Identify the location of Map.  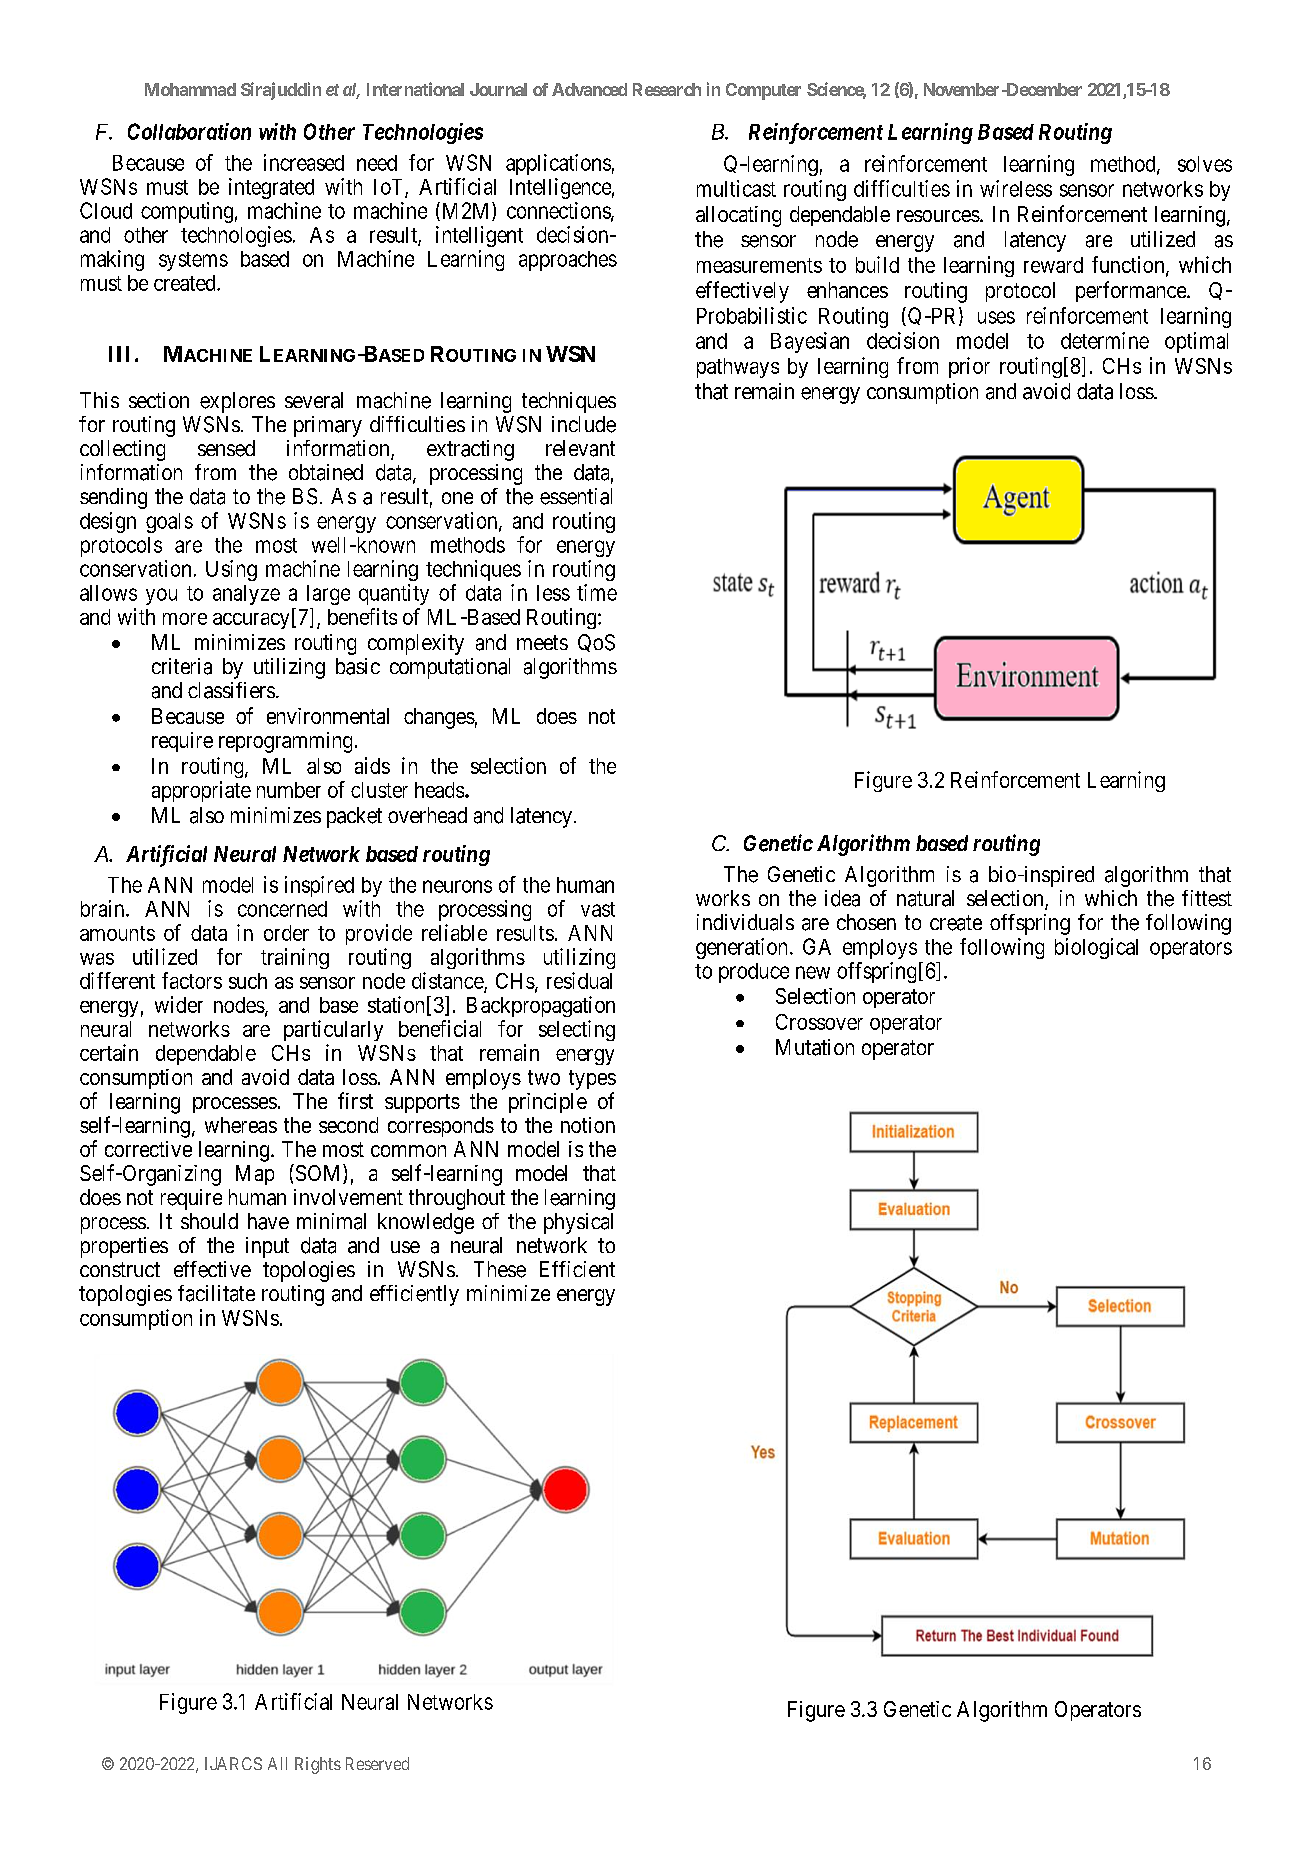
(255, 1175).
